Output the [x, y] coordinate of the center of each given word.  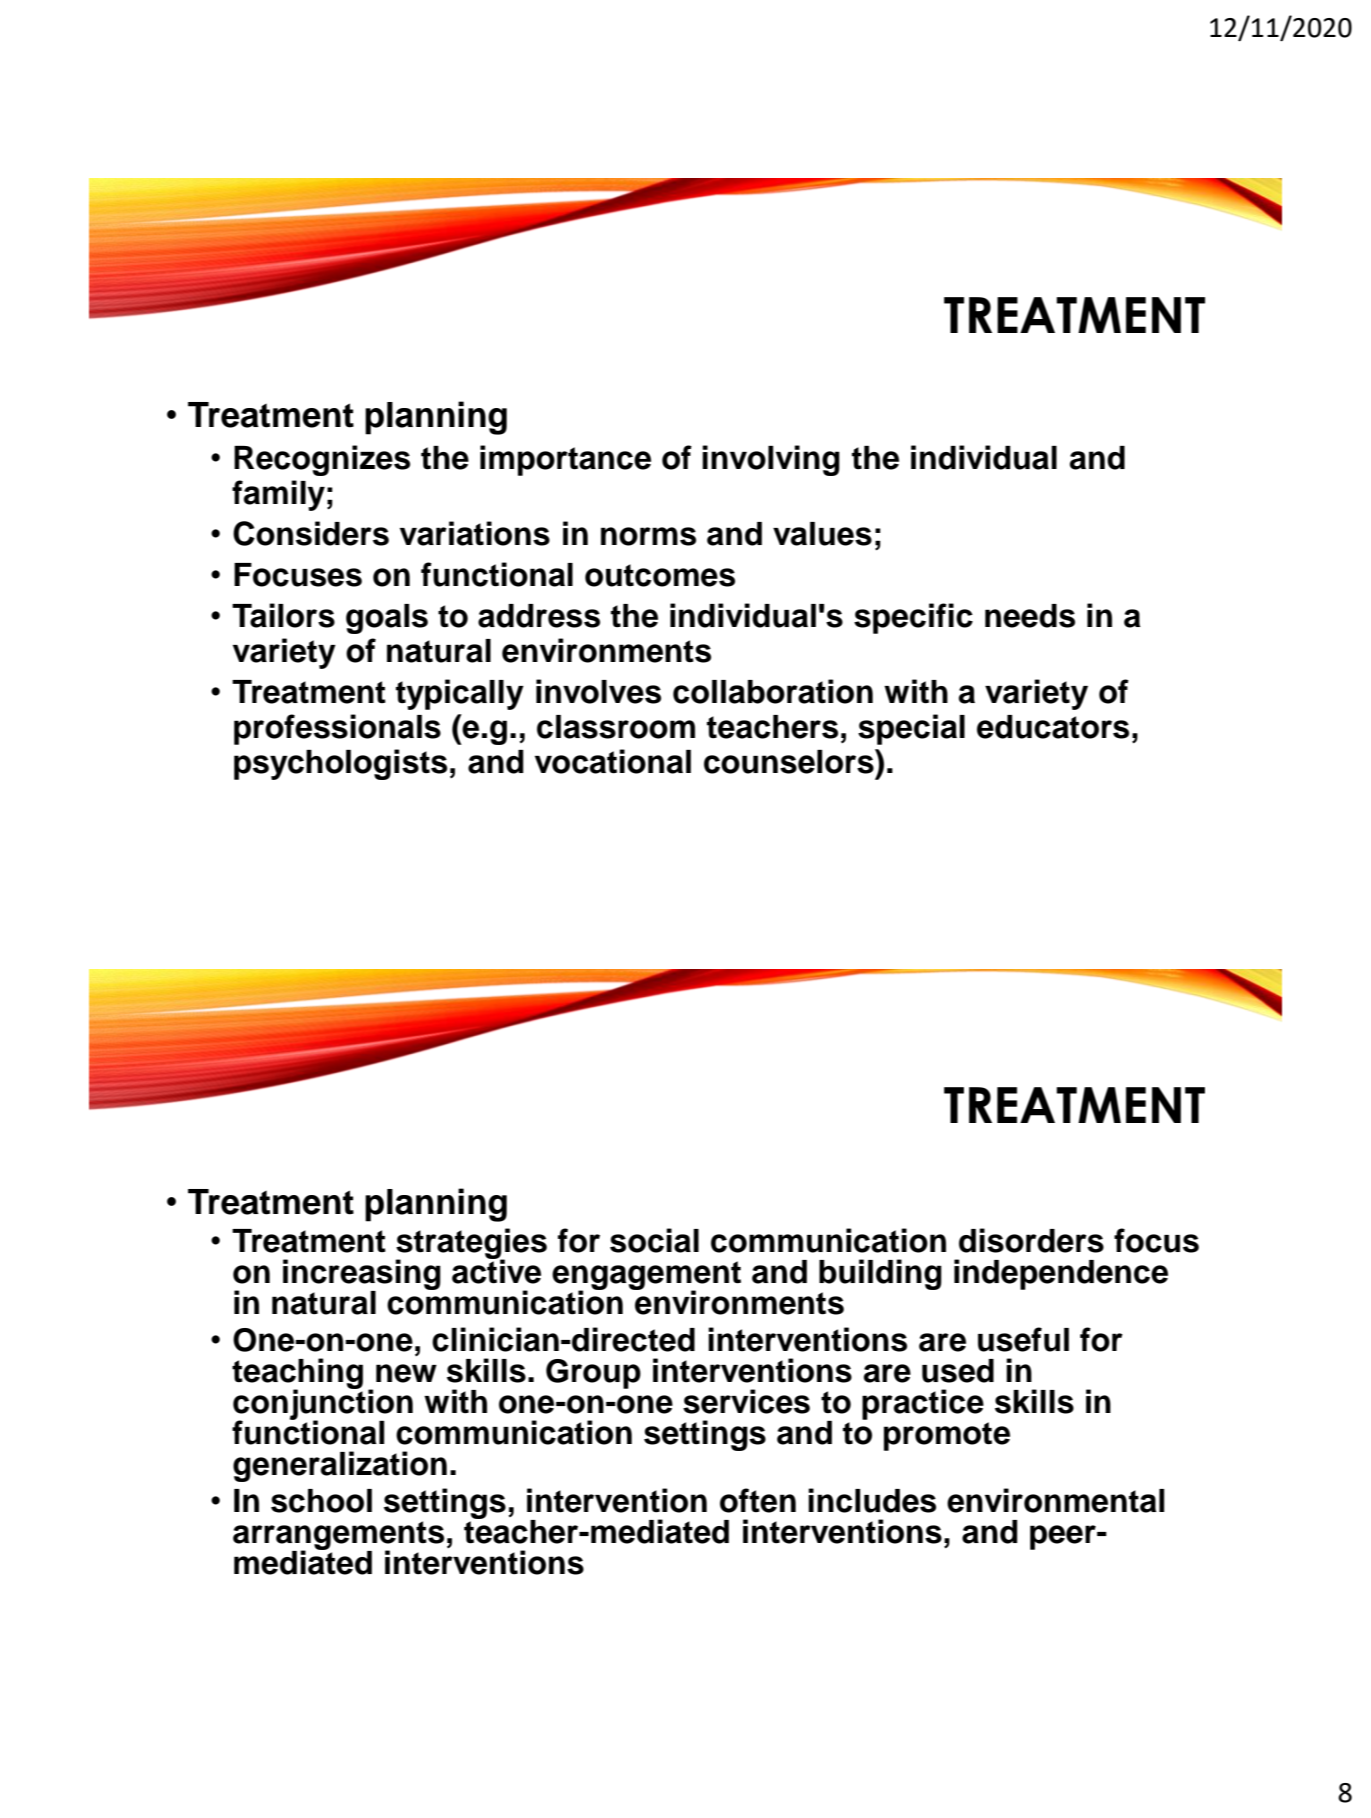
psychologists [340, 764]
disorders [1031, 1240]
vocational [613, 761]
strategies [471, 1244]
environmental [1055, 1500]
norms [648, 536]
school [321, 1501]
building [880, 1274]
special [911, 729]
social [654, 1240]
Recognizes [322, 460]
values [822, 534]
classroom [616, 727]
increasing [362, 1275]
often [758, 1500]
